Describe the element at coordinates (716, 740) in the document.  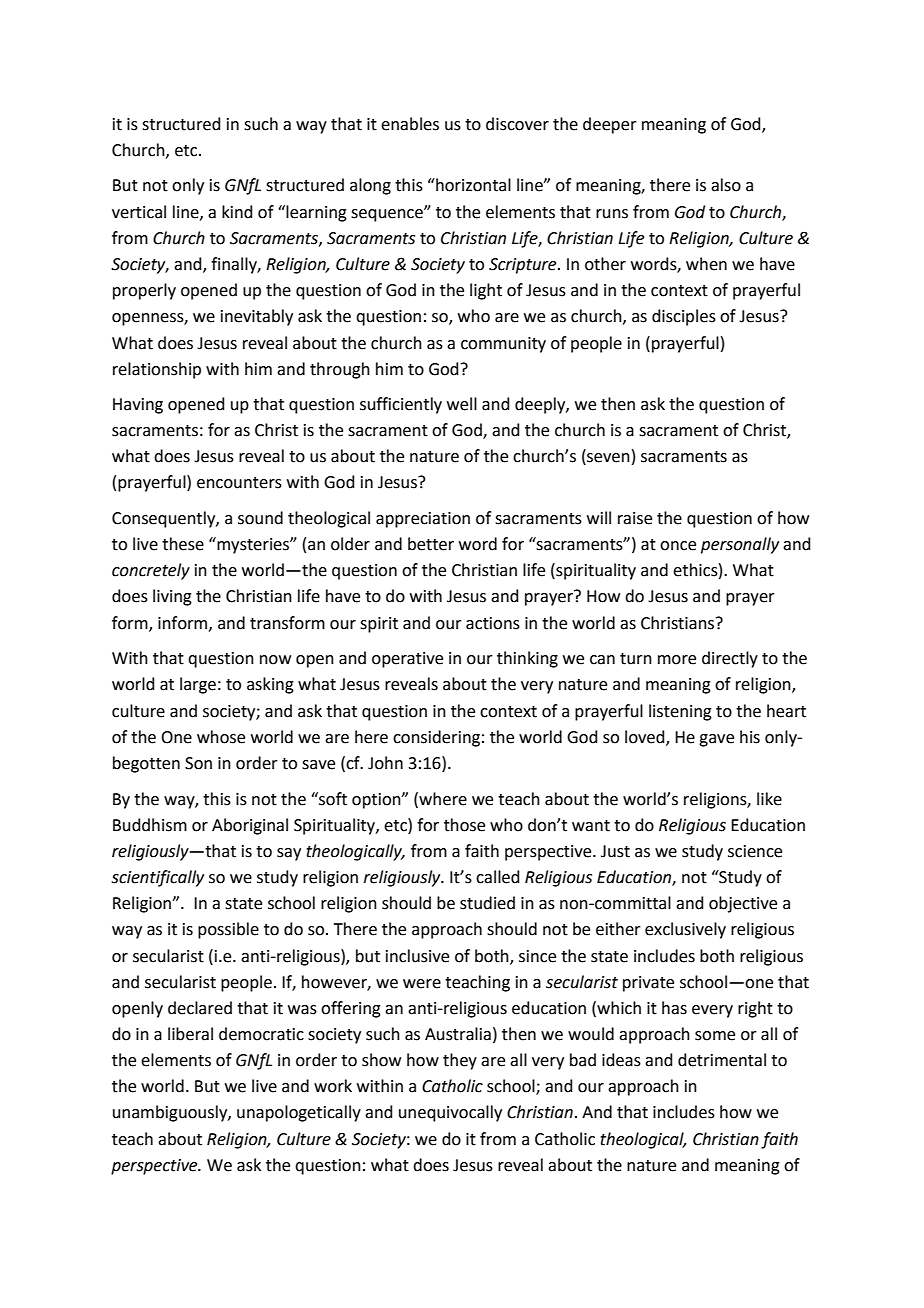
I see `gave` at that location.
